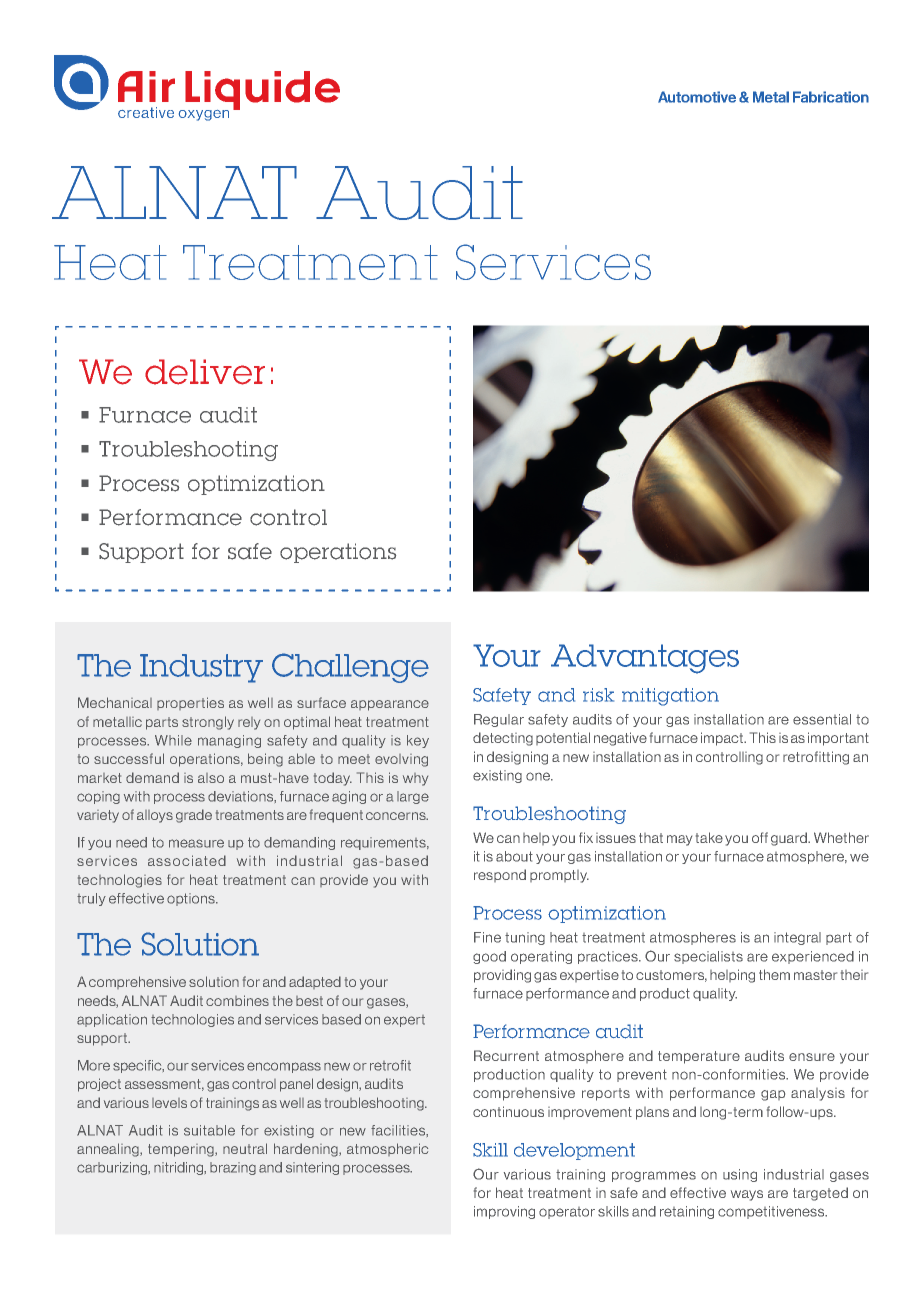 The height and width of the page is (1308, 924). I want to click on Regular, so click(499, 720).
